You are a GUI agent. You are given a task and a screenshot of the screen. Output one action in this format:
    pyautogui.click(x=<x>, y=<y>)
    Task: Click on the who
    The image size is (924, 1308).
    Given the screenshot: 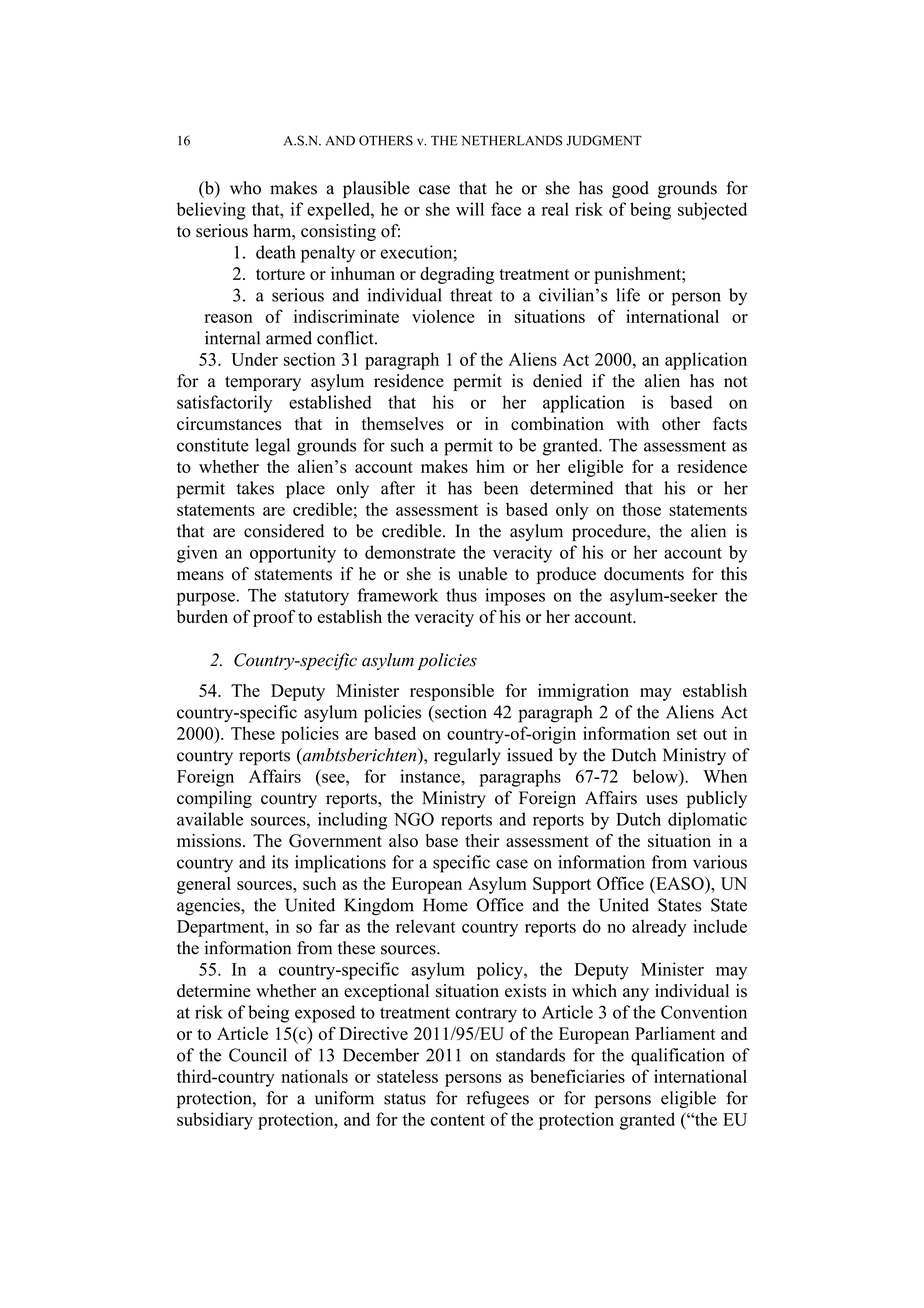 What is the action you would take?
    pyautogui.click(x=245, y=188)
